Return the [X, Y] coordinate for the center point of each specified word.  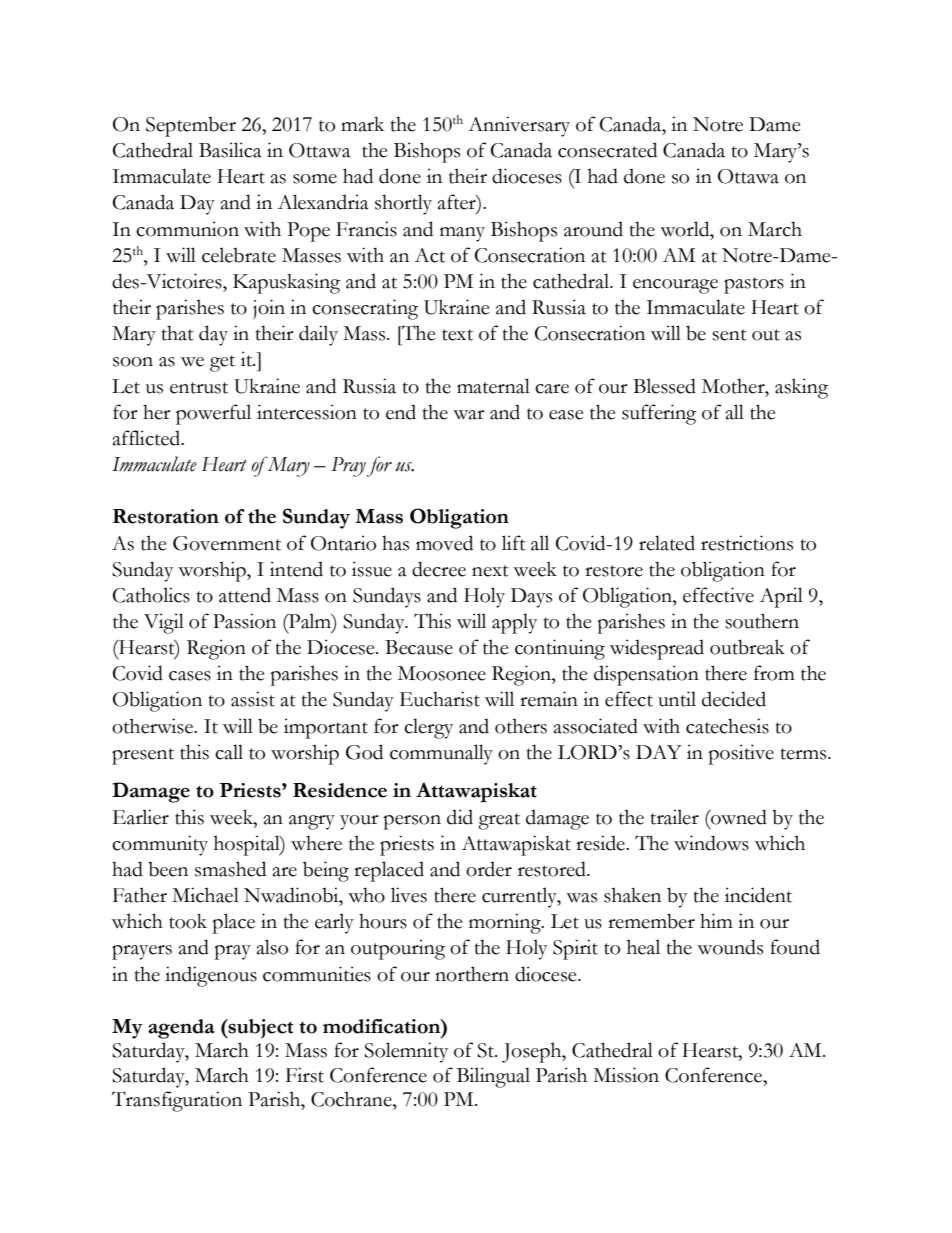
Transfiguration [177, 1101]
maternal [493, 386]
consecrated [607, 150]
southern [762, 621]
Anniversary [519, 126]
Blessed [664, 386]
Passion [244, 621]
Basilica [230, 150]
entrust [199, 388]
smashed [230, 869]
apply [514, 623]
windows [711, 843]
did [460, 817]
